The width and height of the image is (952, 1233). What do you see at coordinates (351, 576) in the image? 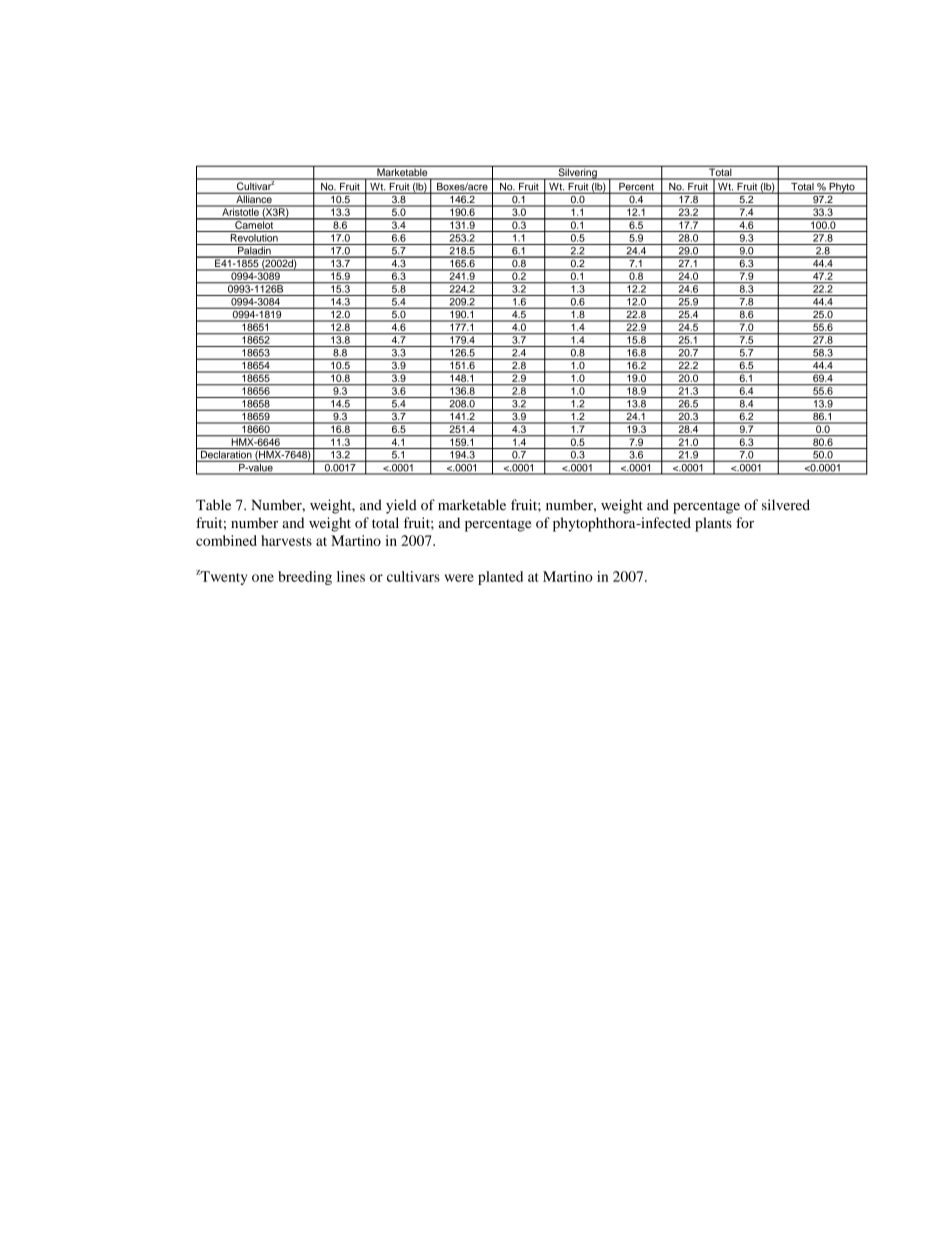
I see `lines` at bounding box center [351, 576].
